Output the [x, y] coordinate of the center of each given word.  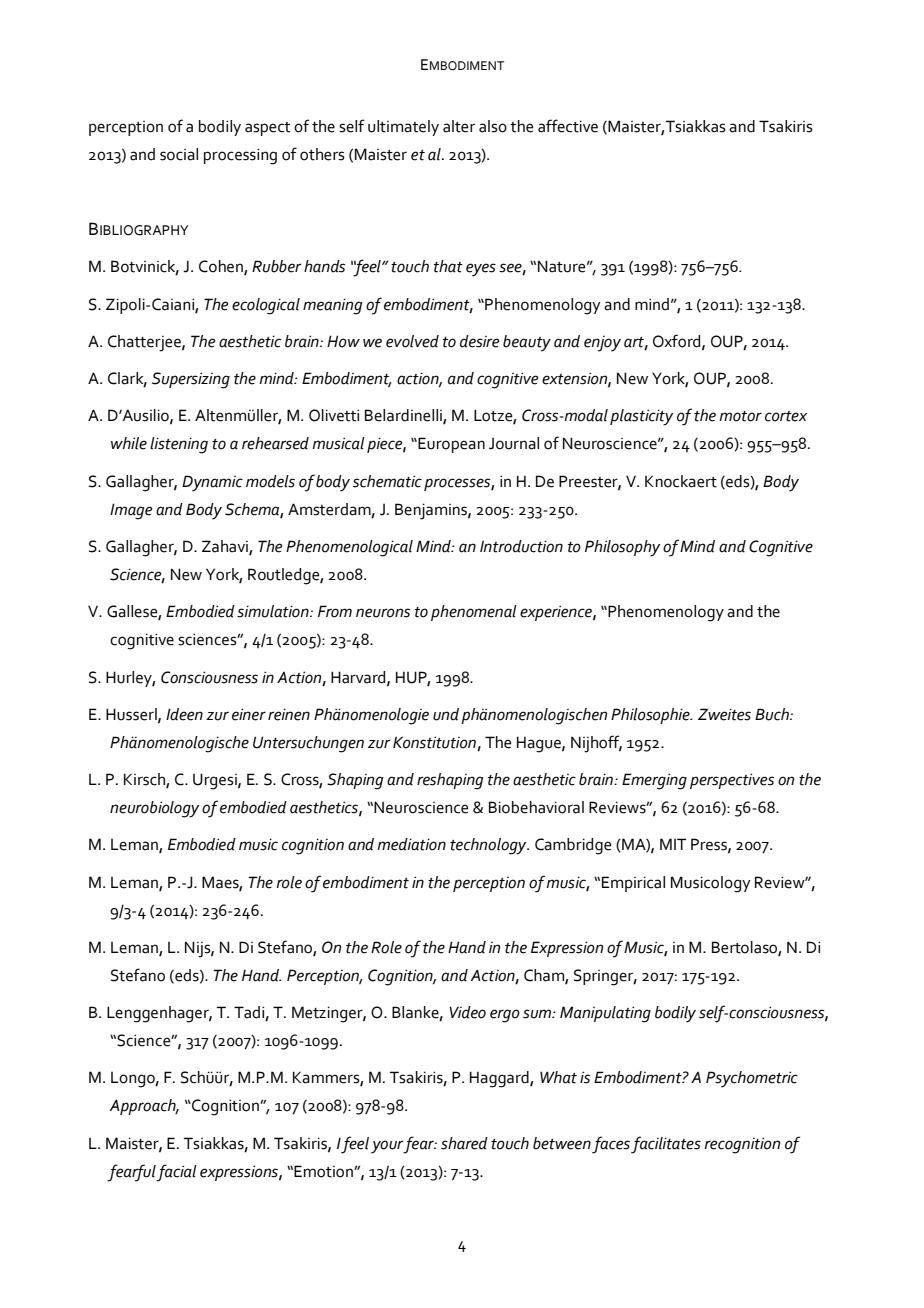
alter [459, 126]
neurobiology [155, 809]
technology [489, 846]
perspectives [732, 781]
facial [176, 1173]
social [179, 154]
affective [568, 126]
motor [740, 416]
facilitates [666, 1145]
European [450, 445]
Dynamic [212, 483]
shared [464, 1143]
